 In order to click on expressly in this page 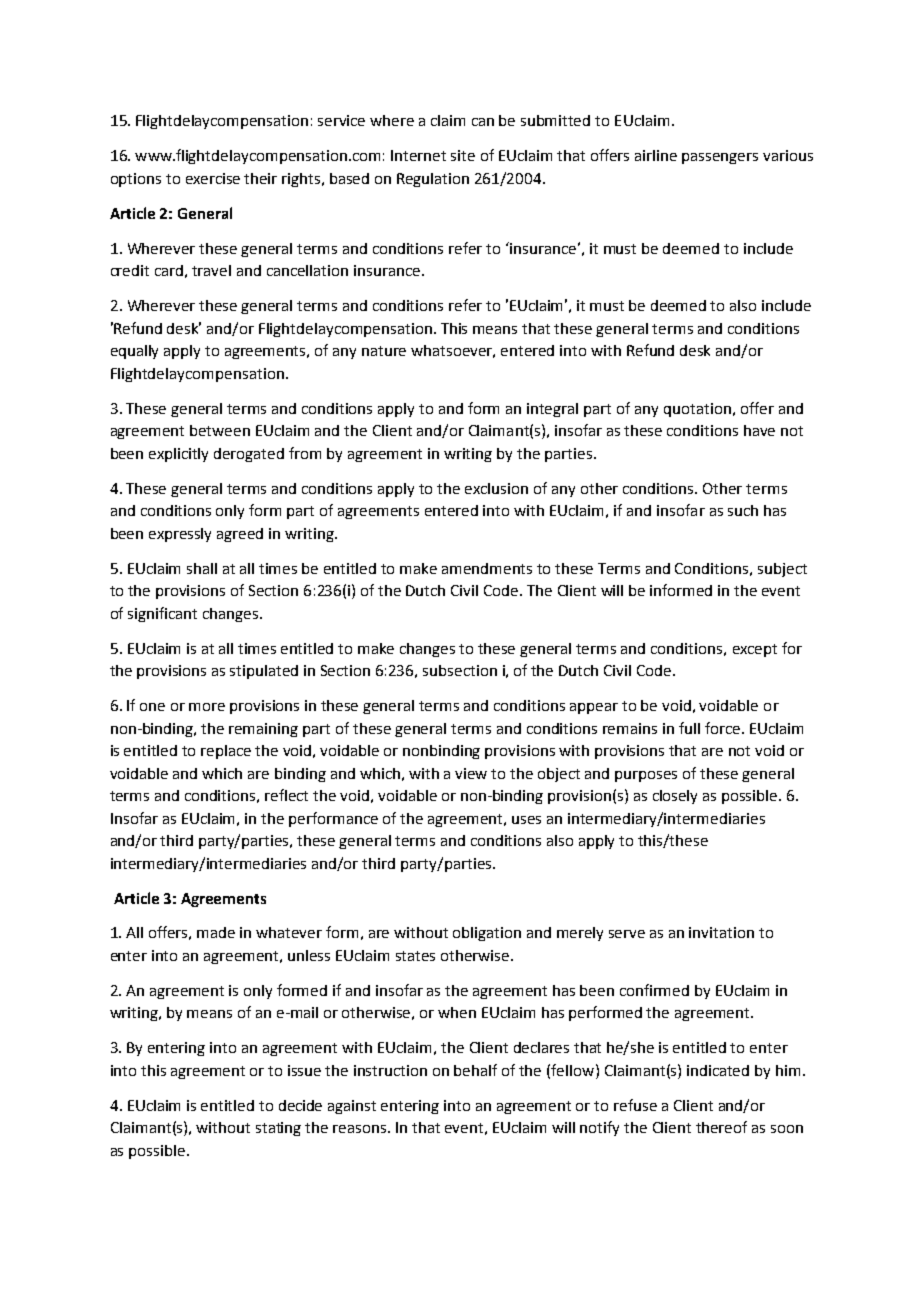, I will do `click(180, 535)`.
